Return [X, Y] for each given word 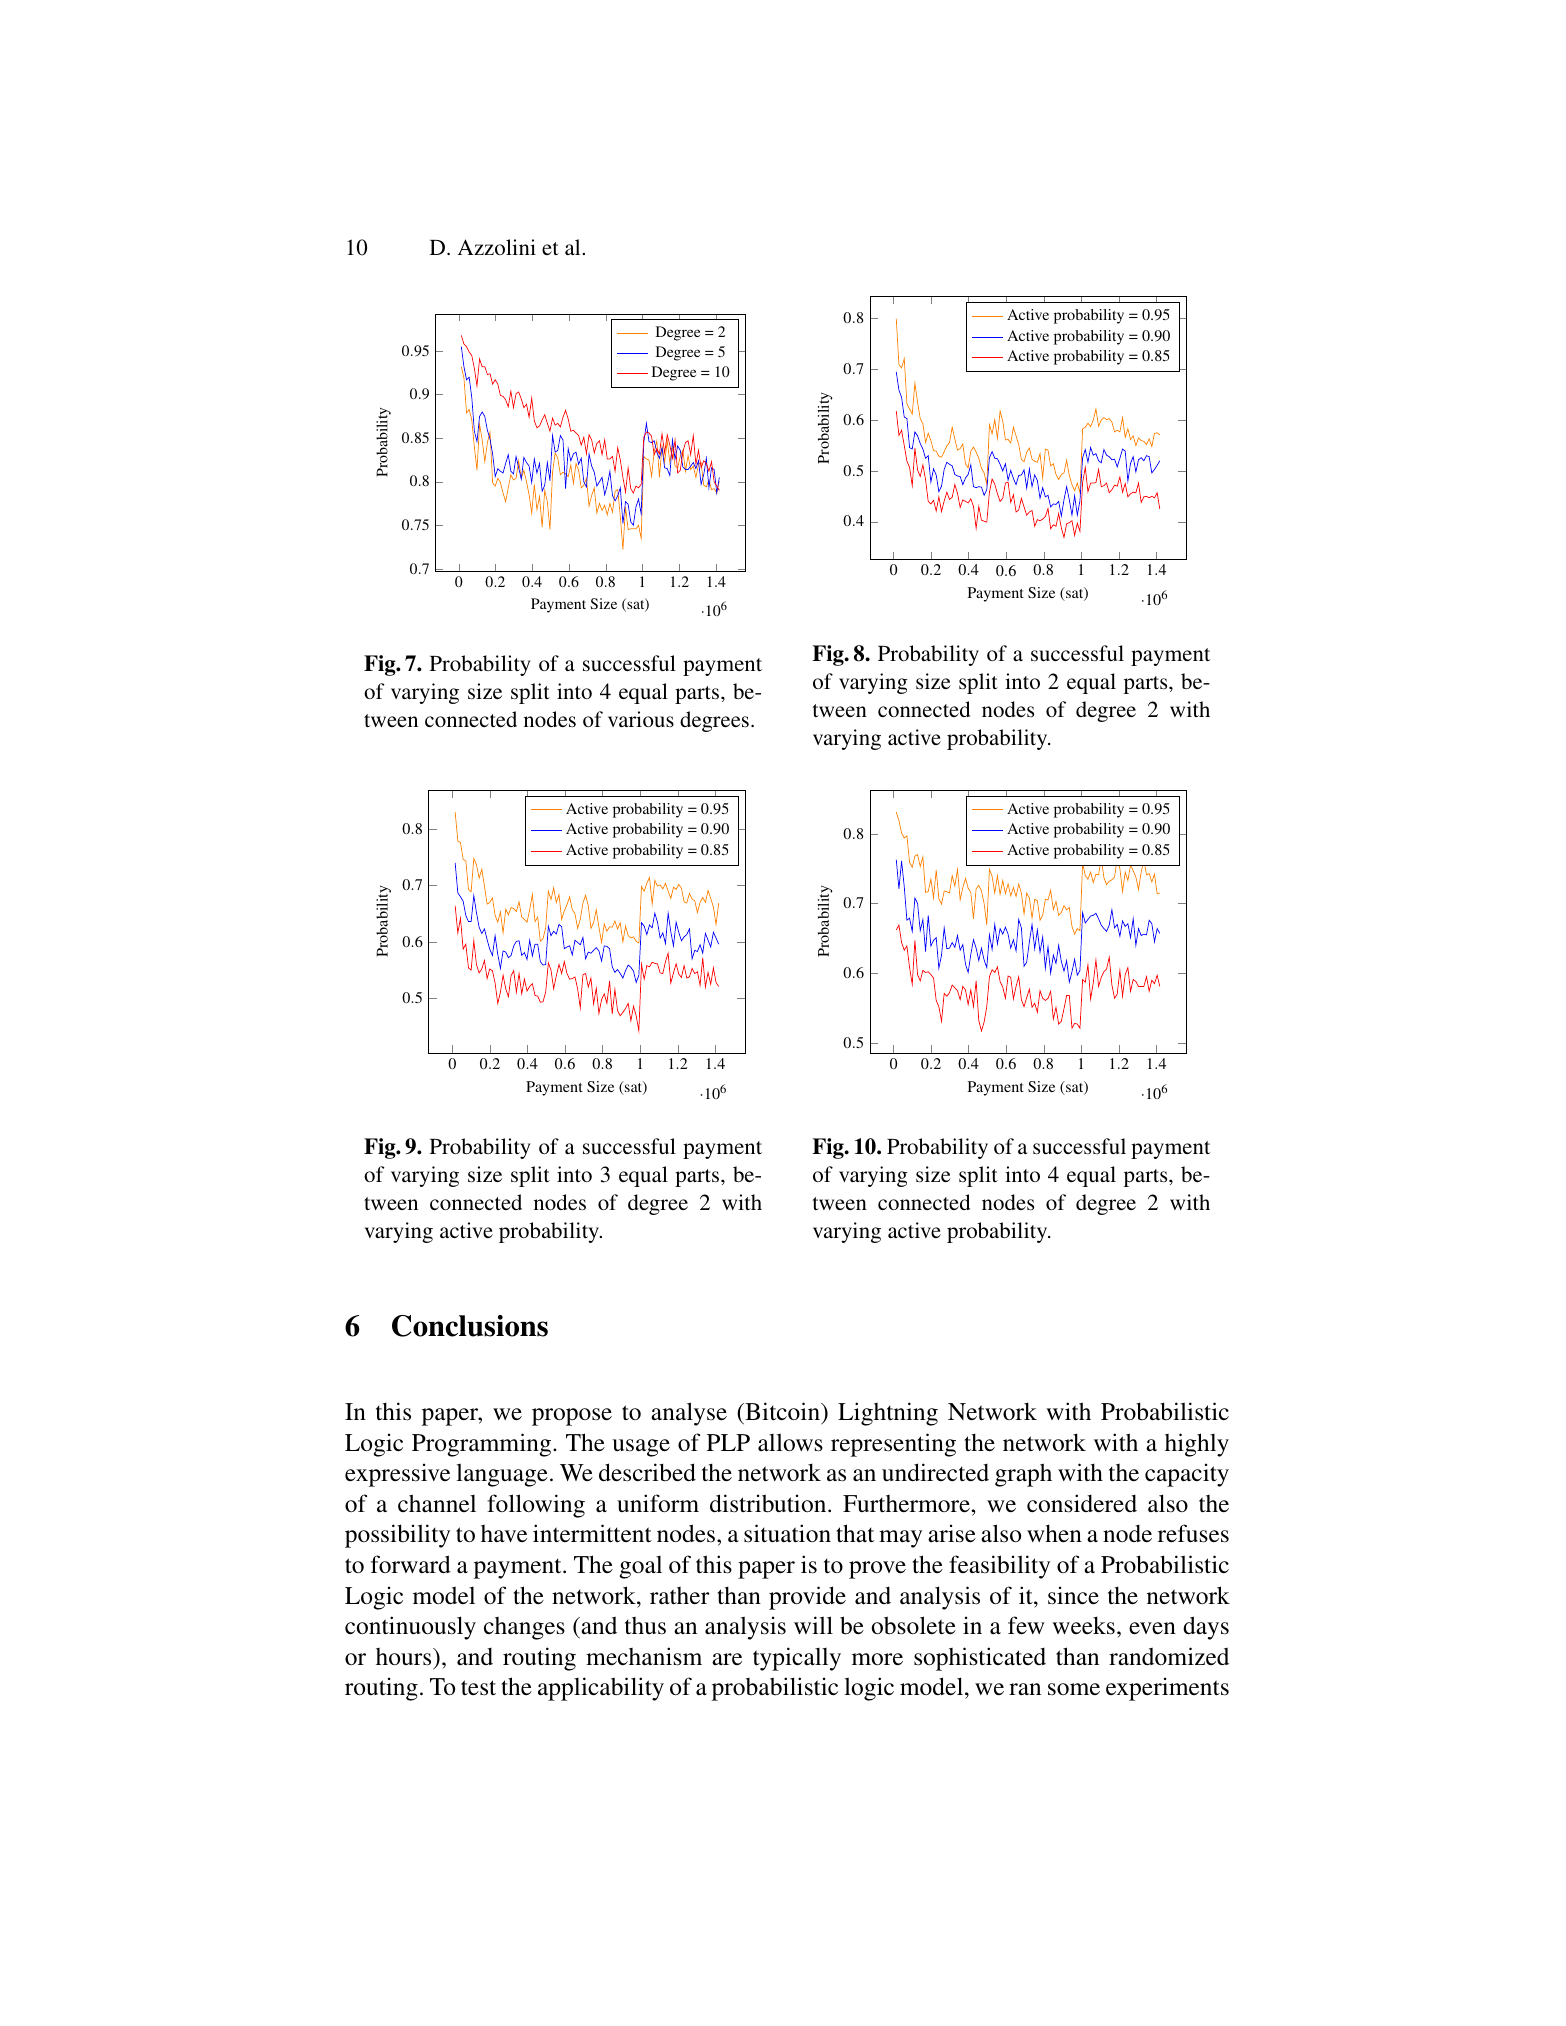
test [478, 1688]
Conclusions [470, 1326]
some [1074, 1689]
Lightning [888, 1414]
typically [797, 1659]
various [641, 719]
